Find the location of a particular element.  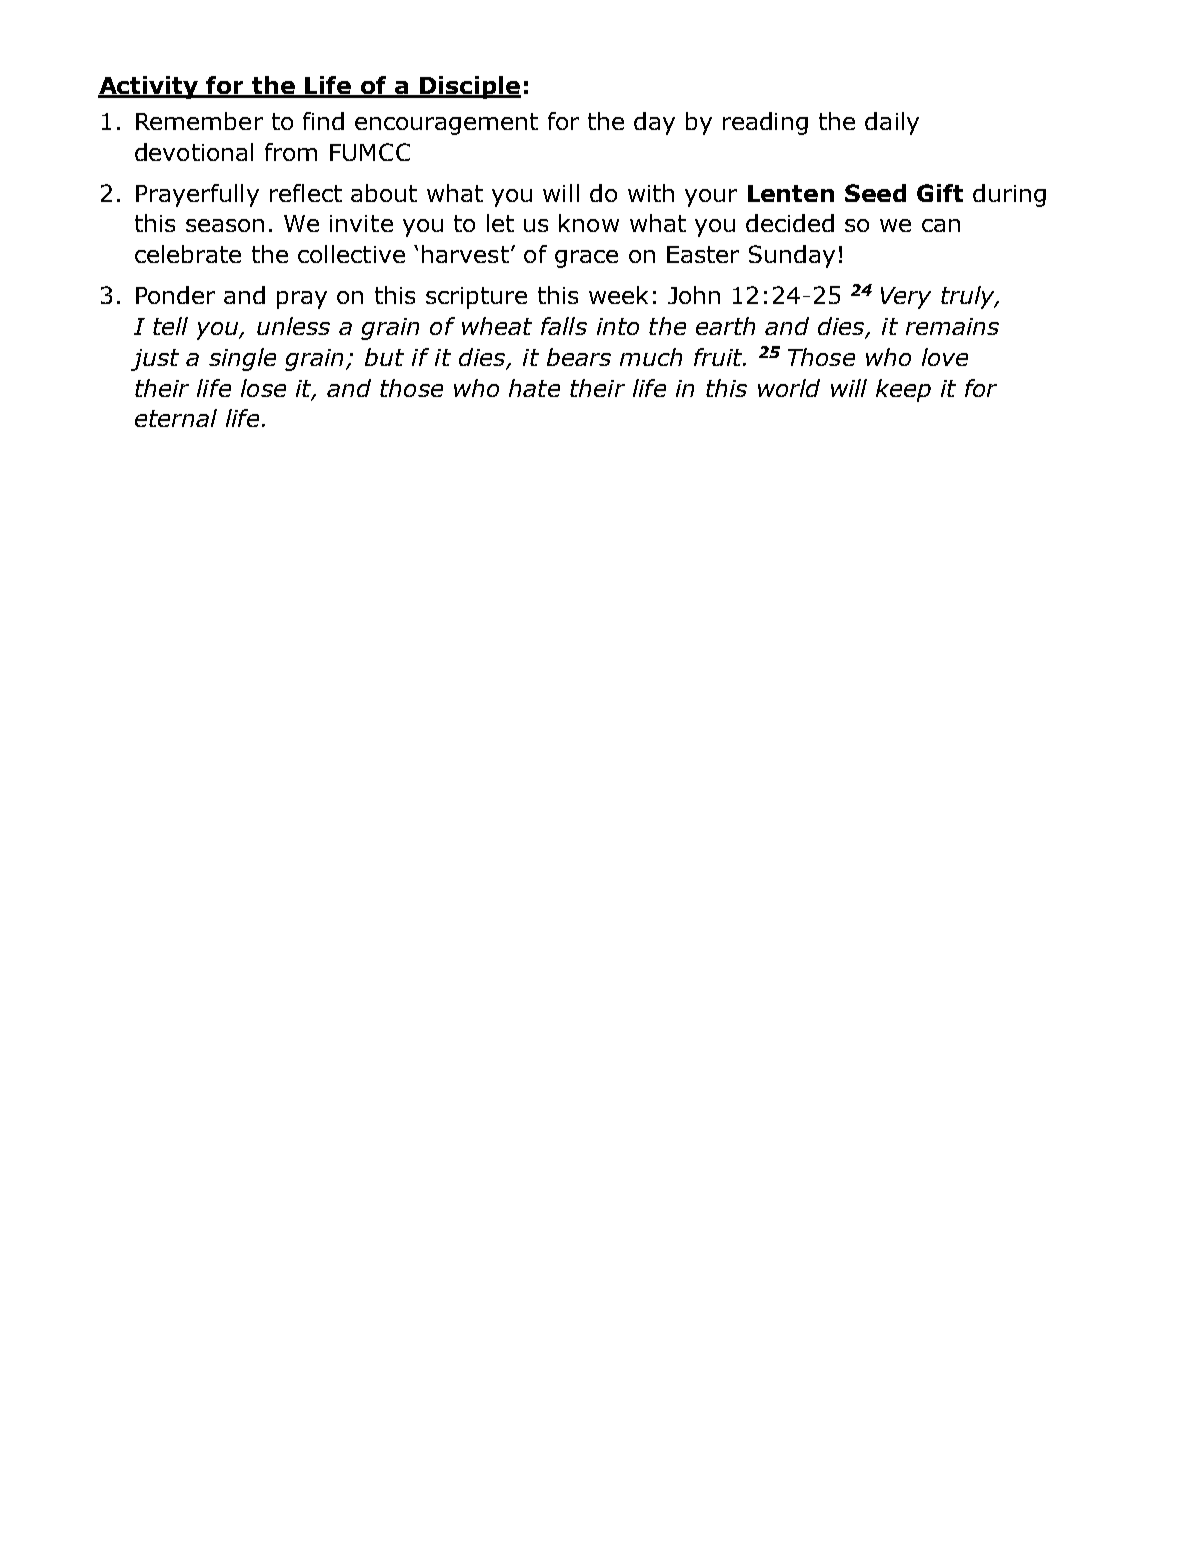

falls is located at coordinates (564, 326).
